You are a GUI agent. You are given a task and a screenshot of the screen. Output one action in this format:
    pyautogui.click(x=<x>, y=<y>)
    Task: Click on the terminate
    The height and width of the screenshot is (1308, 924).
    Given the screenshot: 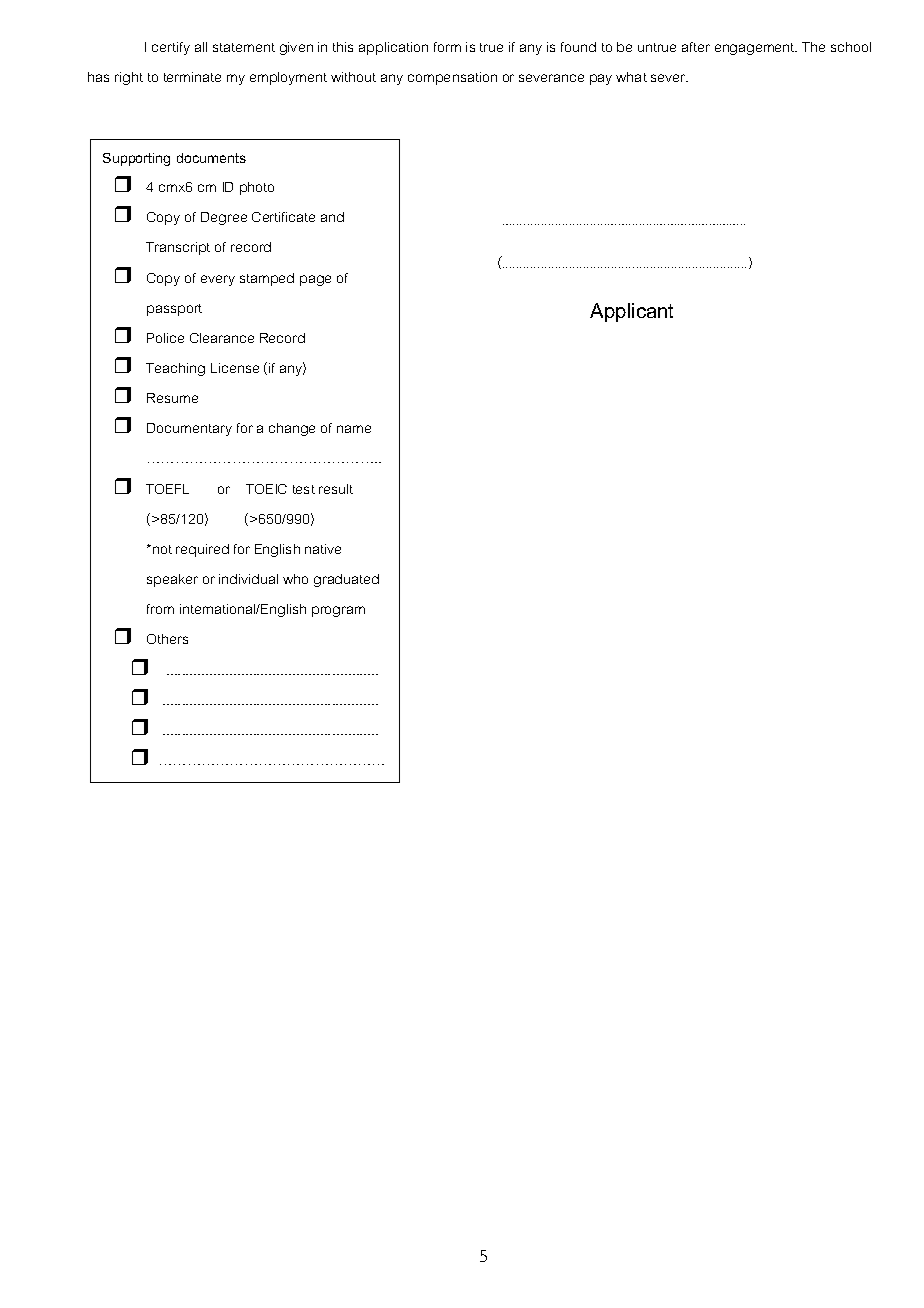 What is the action you would take?
    pyautogui.click(x=192, y=77)
